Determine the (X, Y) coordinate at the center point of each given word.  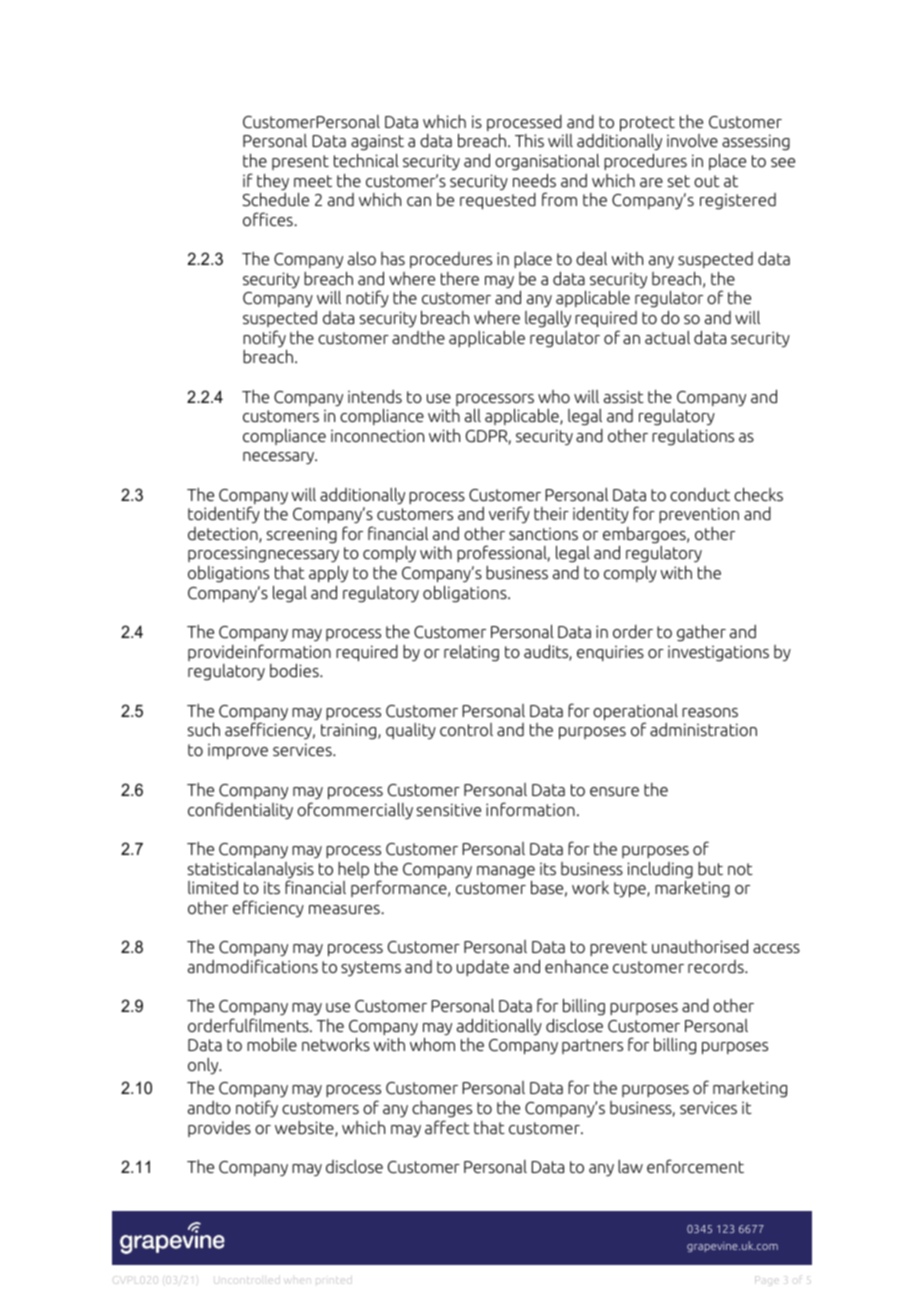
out (707, 181)
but (710, 868)
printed (332, 1281)
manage (506, 872)
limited (213, 887)
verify (509, 514)
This (529, 140)
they (273, 182)
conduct (700, 494)
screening (302, 535)
